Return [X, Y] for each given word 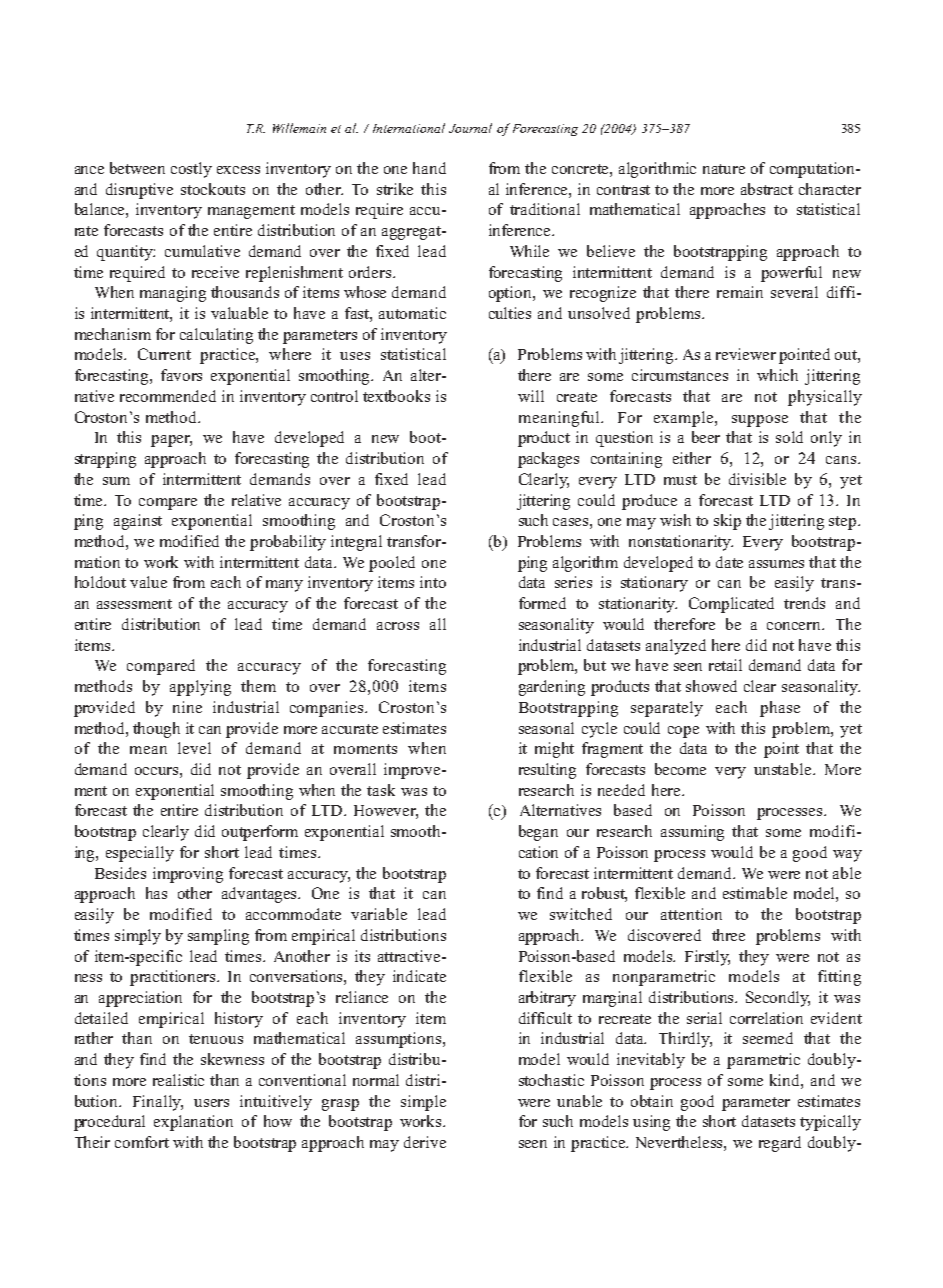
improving [188, 875]
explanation [193, 1123]
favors [181, 375]
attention [691, 914]
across [398, 626]
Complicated [731, 605]
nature [724, 169]
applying [200, 688]
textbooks [396, 396]
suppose [760, 421]
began [538, 833]
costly [191, 170]
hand [429, 168]
